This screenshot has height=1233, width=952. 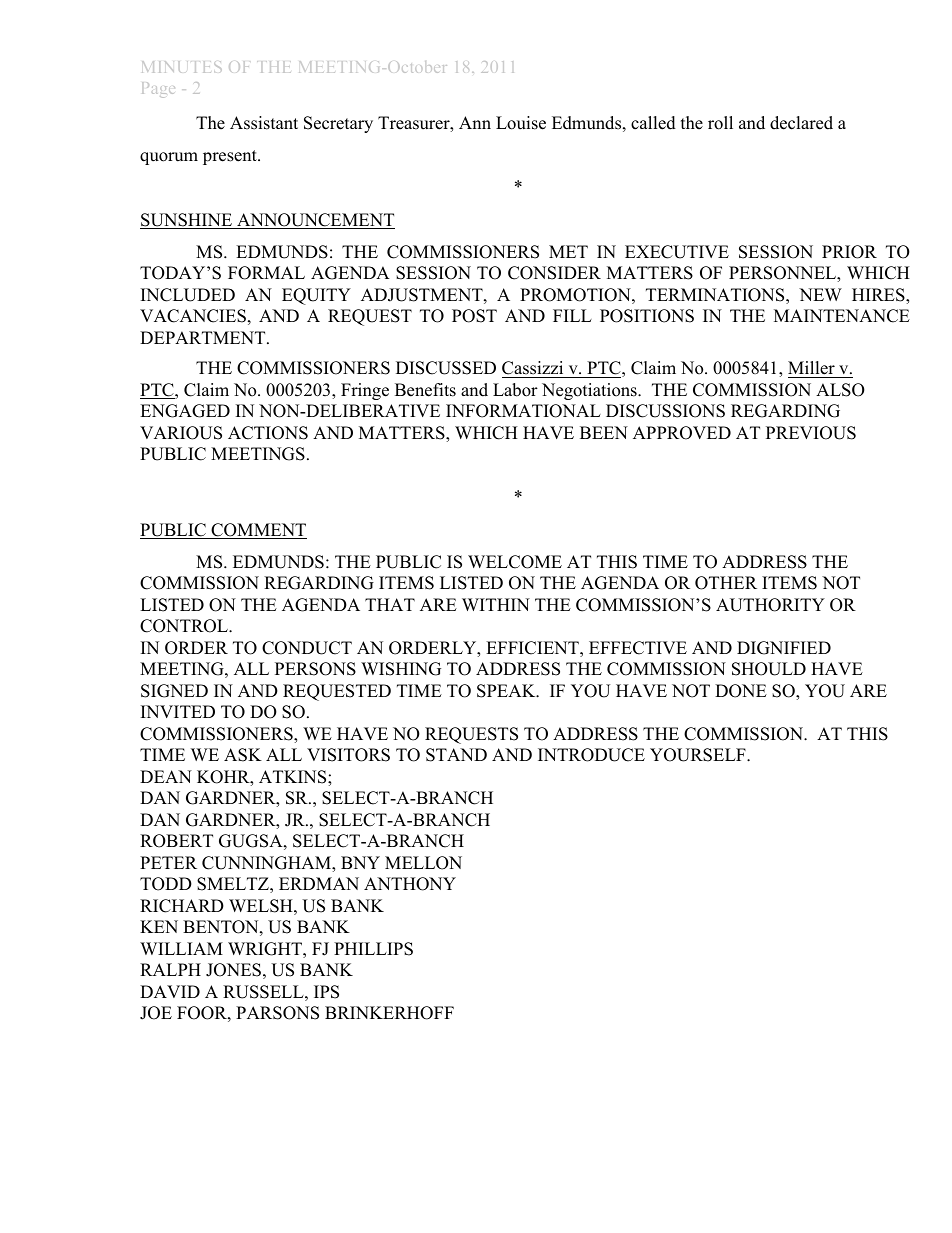 What do you see at coordinates (264, 123) in the screenshot?
I see `Assistant` at bounding box center [264, 123].
